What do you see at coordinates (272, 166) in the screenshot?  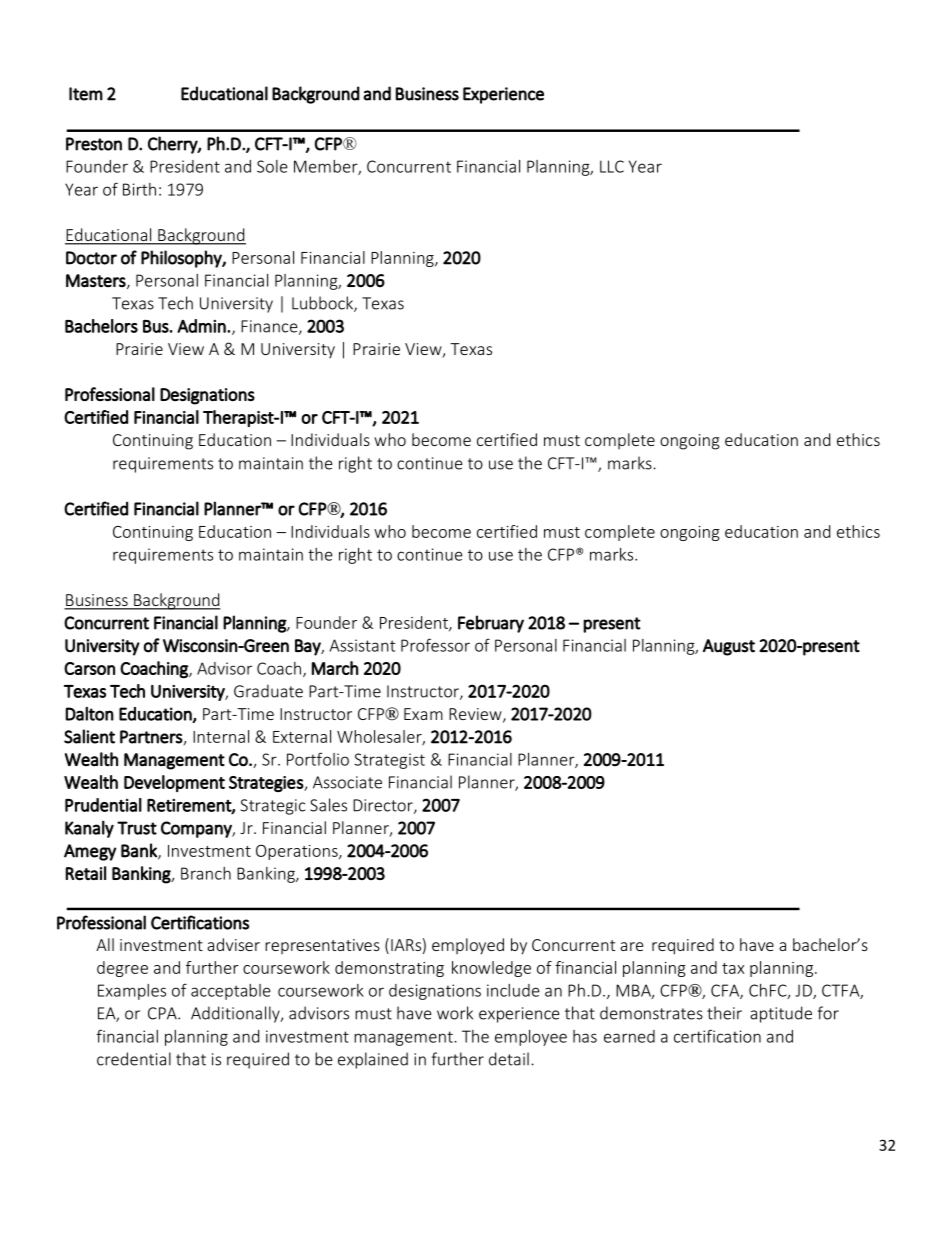 I see `Sole` at bounding box center [272, 166].
